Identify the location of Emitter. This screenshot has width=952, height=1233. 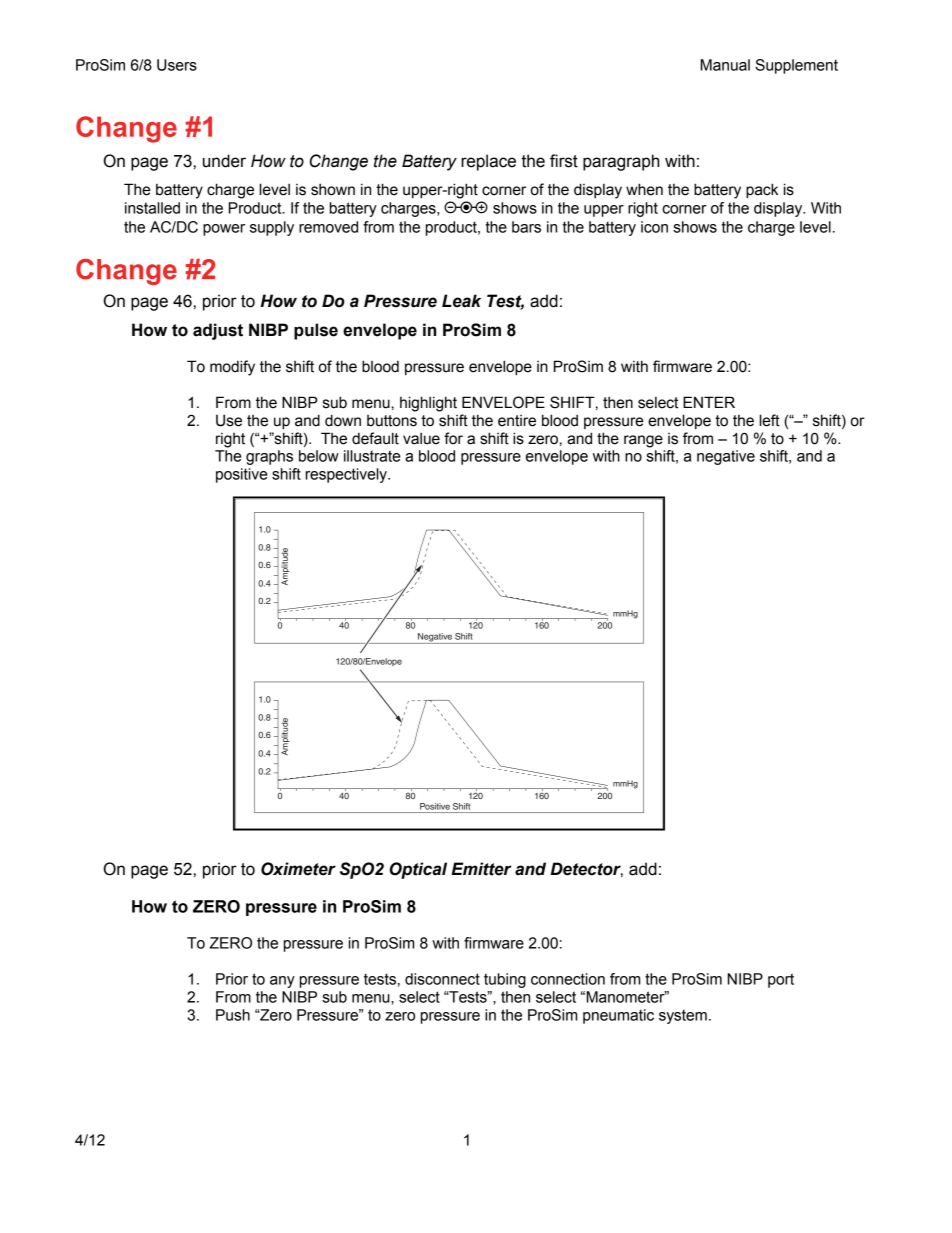
(481, 869).
